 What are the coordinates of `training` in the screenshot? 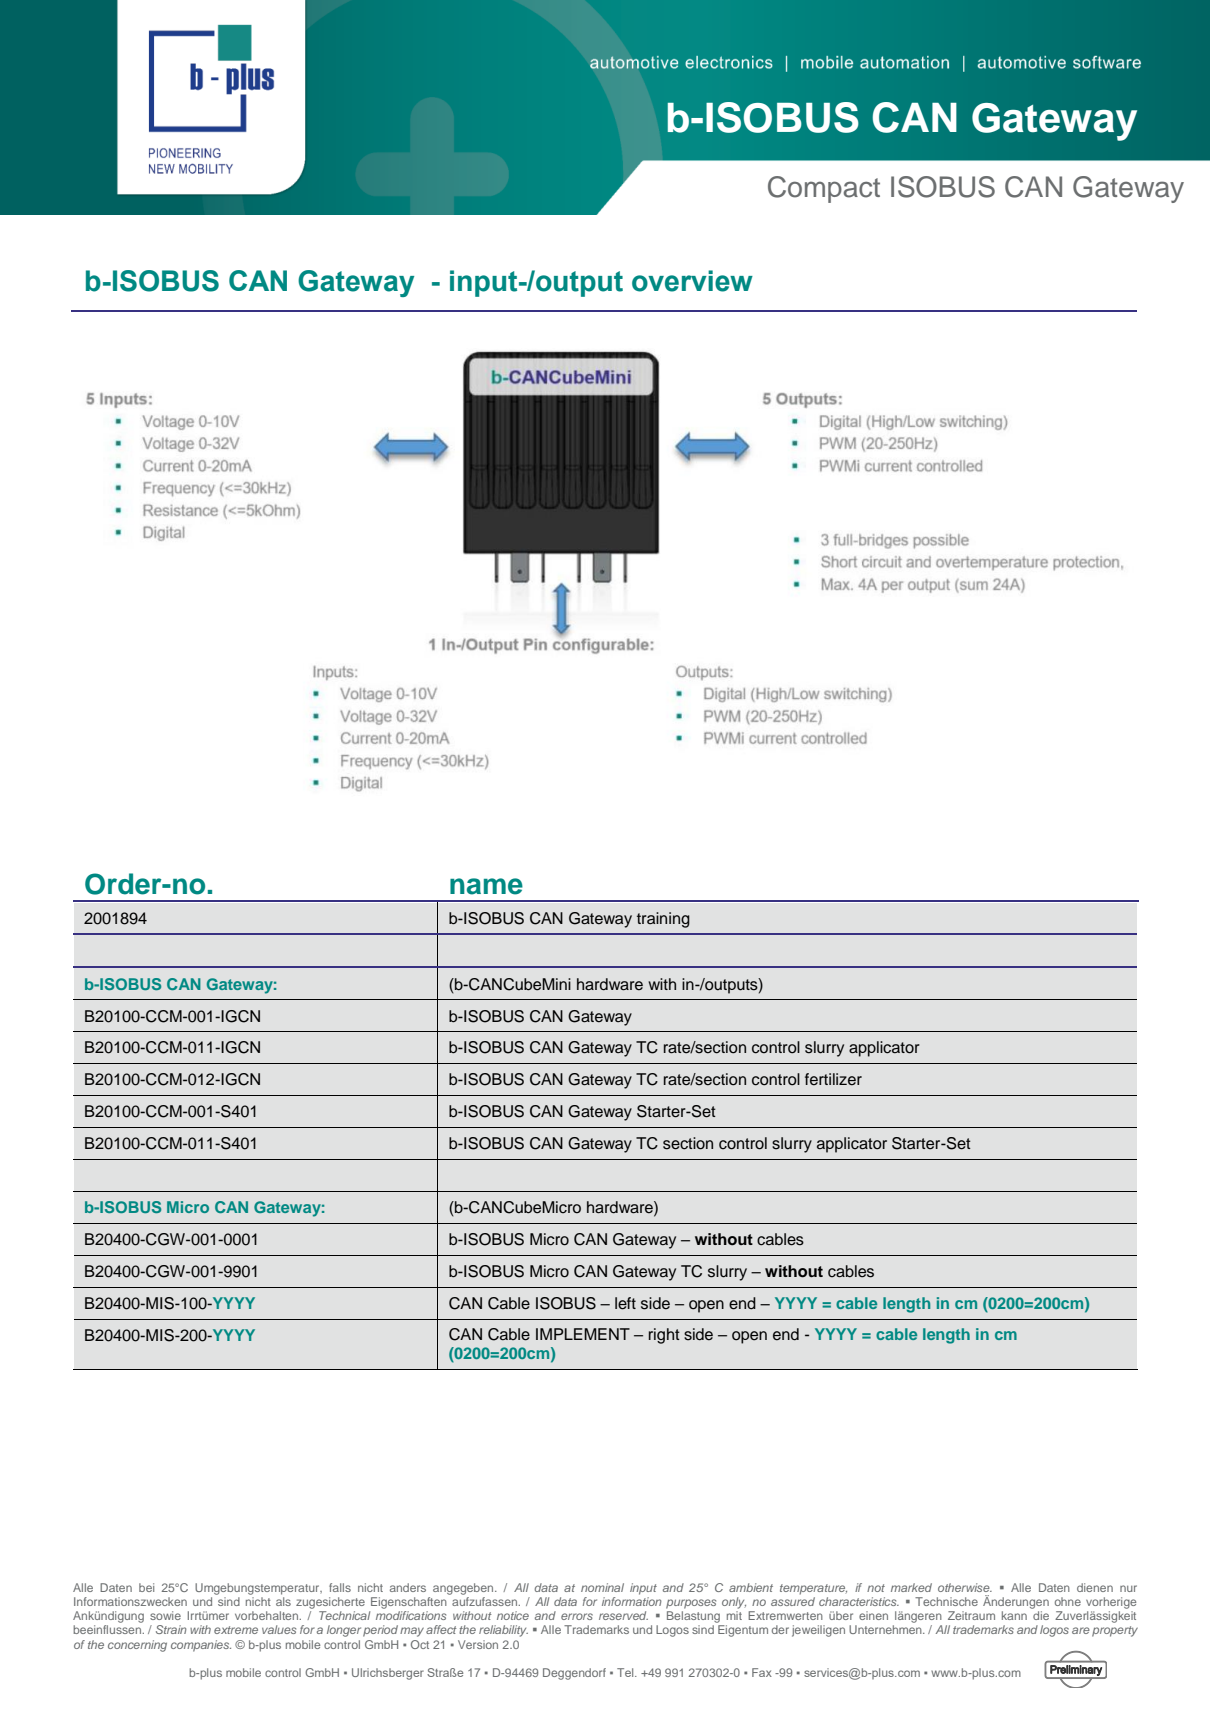 It's located at (663, 920).
